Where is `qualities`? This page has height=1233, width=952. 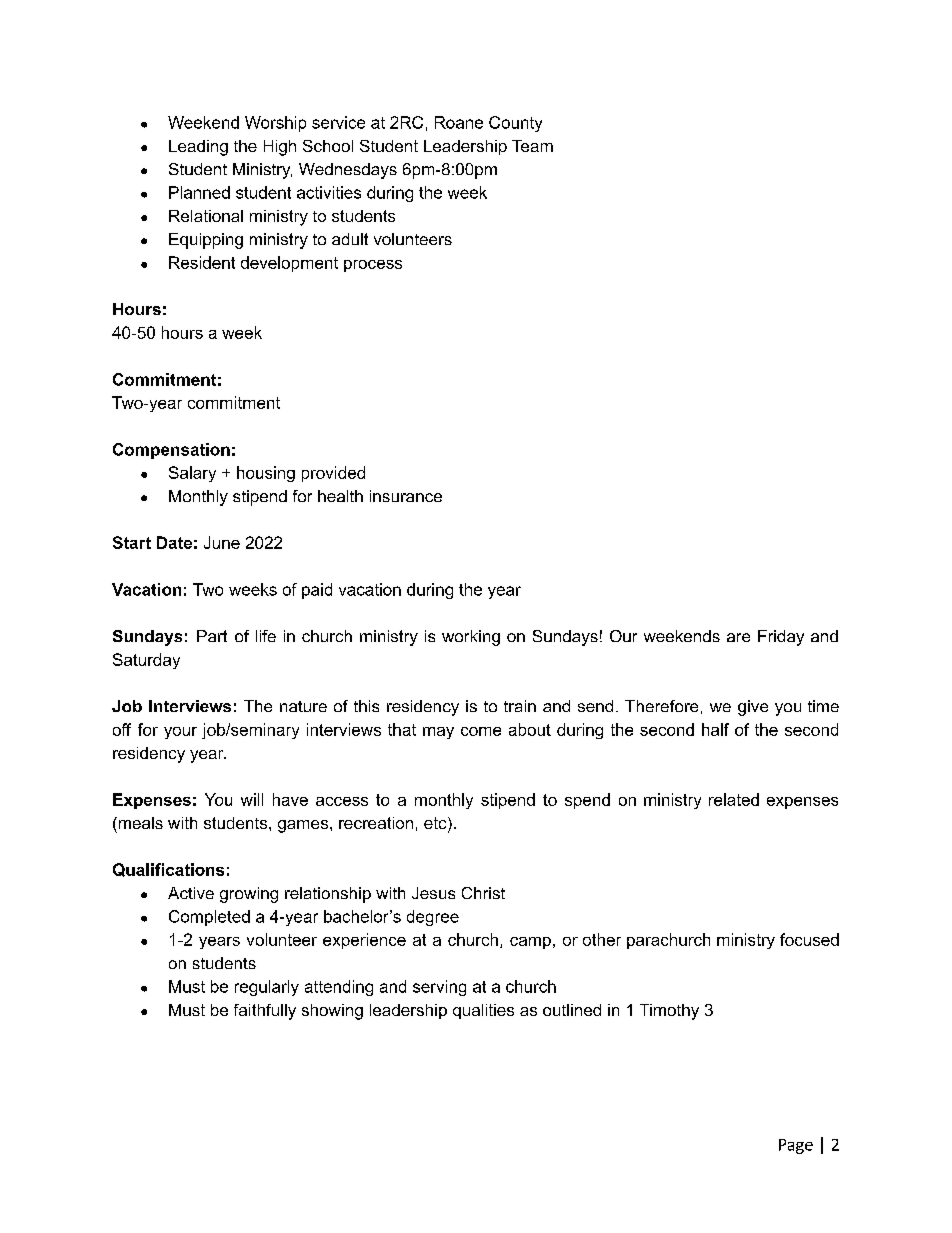
qualities is located at coordinates (483, 1011).
